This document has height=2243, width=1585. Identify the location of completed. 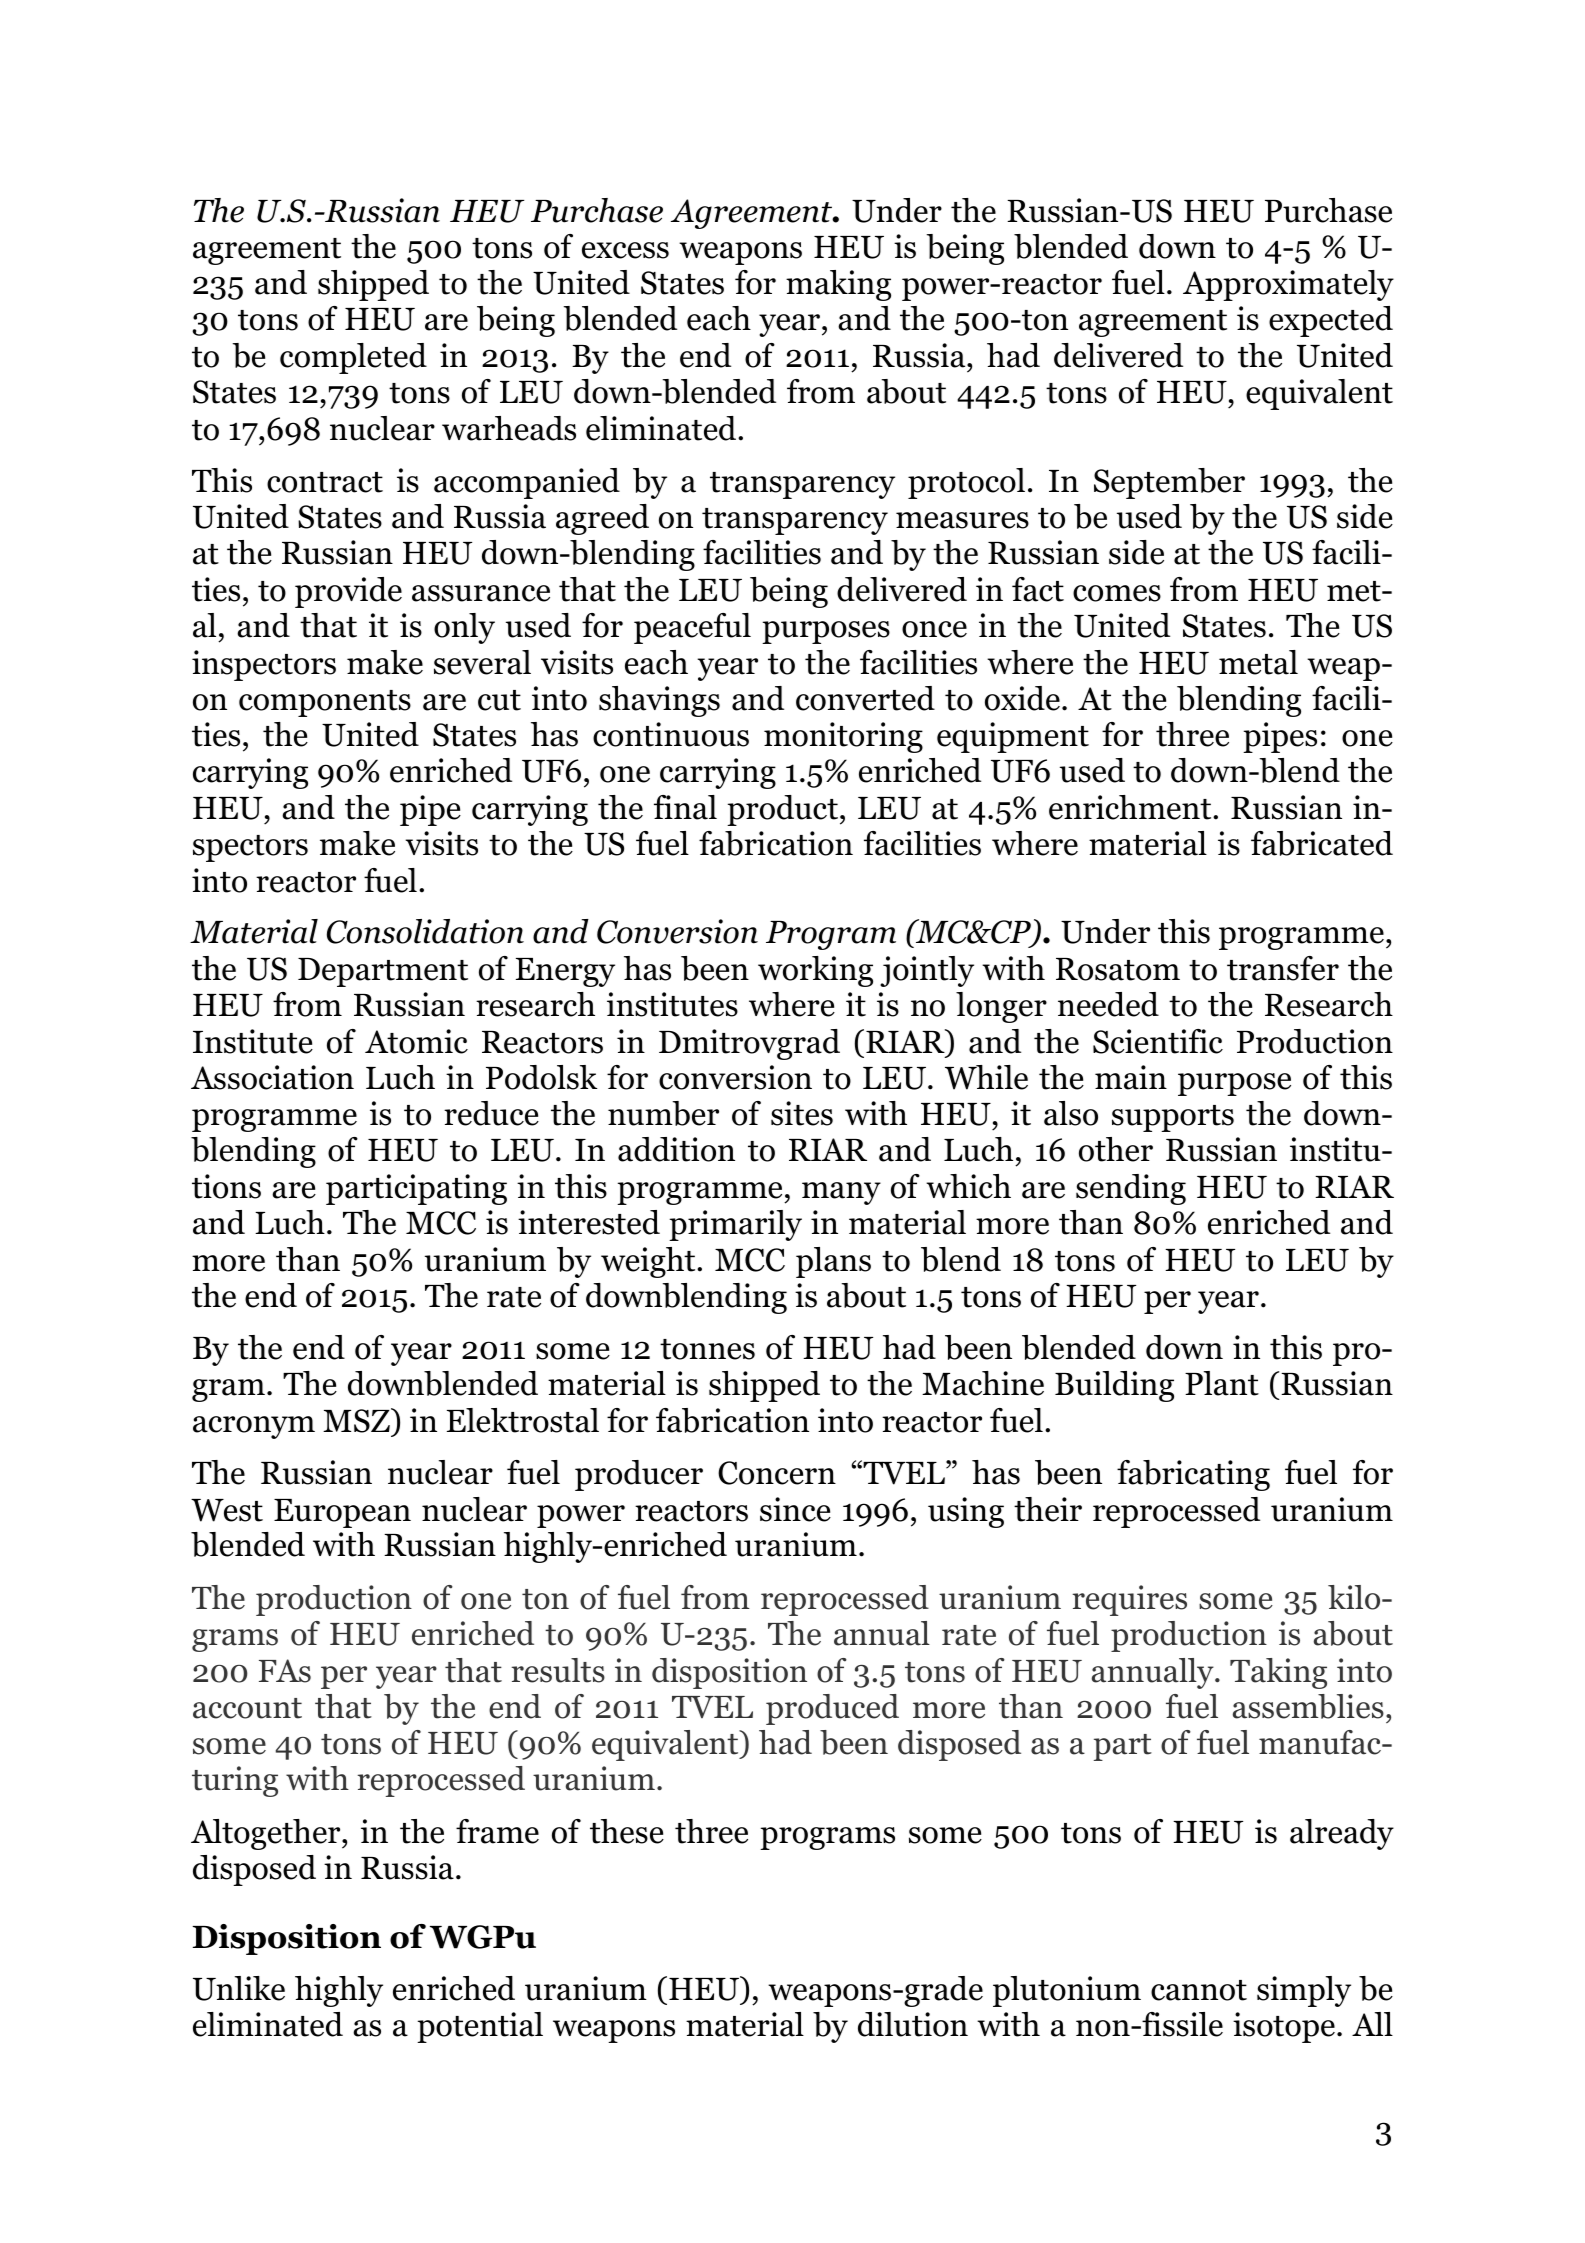
(353, 358).
